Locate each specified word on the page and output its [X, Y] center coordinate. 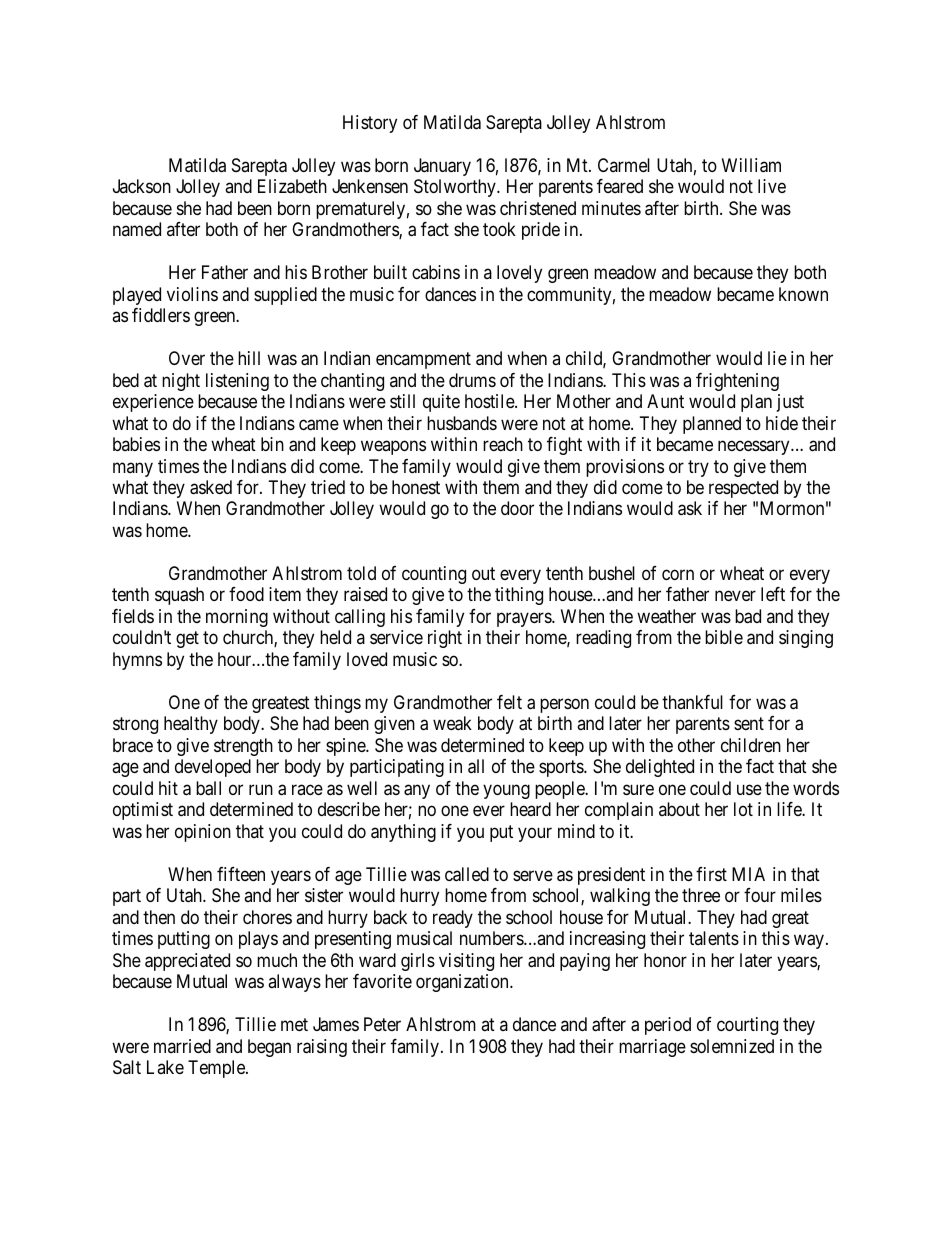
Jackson [142, 186]
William [751, 165]
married [182, 1046]
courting [747, 1026]
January [442, 167]
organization [463, 983]
